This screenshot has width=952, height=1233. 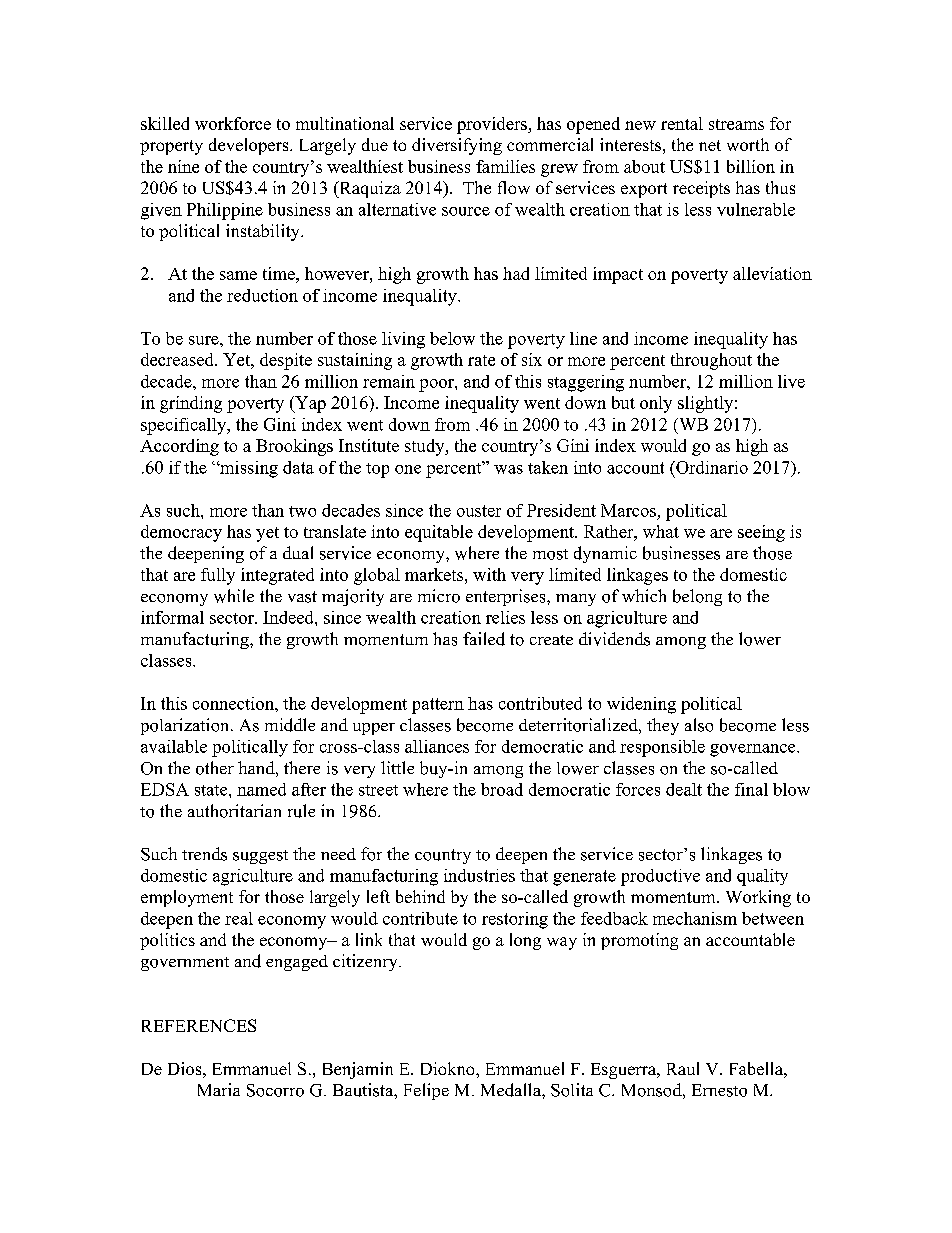 I want to click on alliances, so click(x=437, y=746).
